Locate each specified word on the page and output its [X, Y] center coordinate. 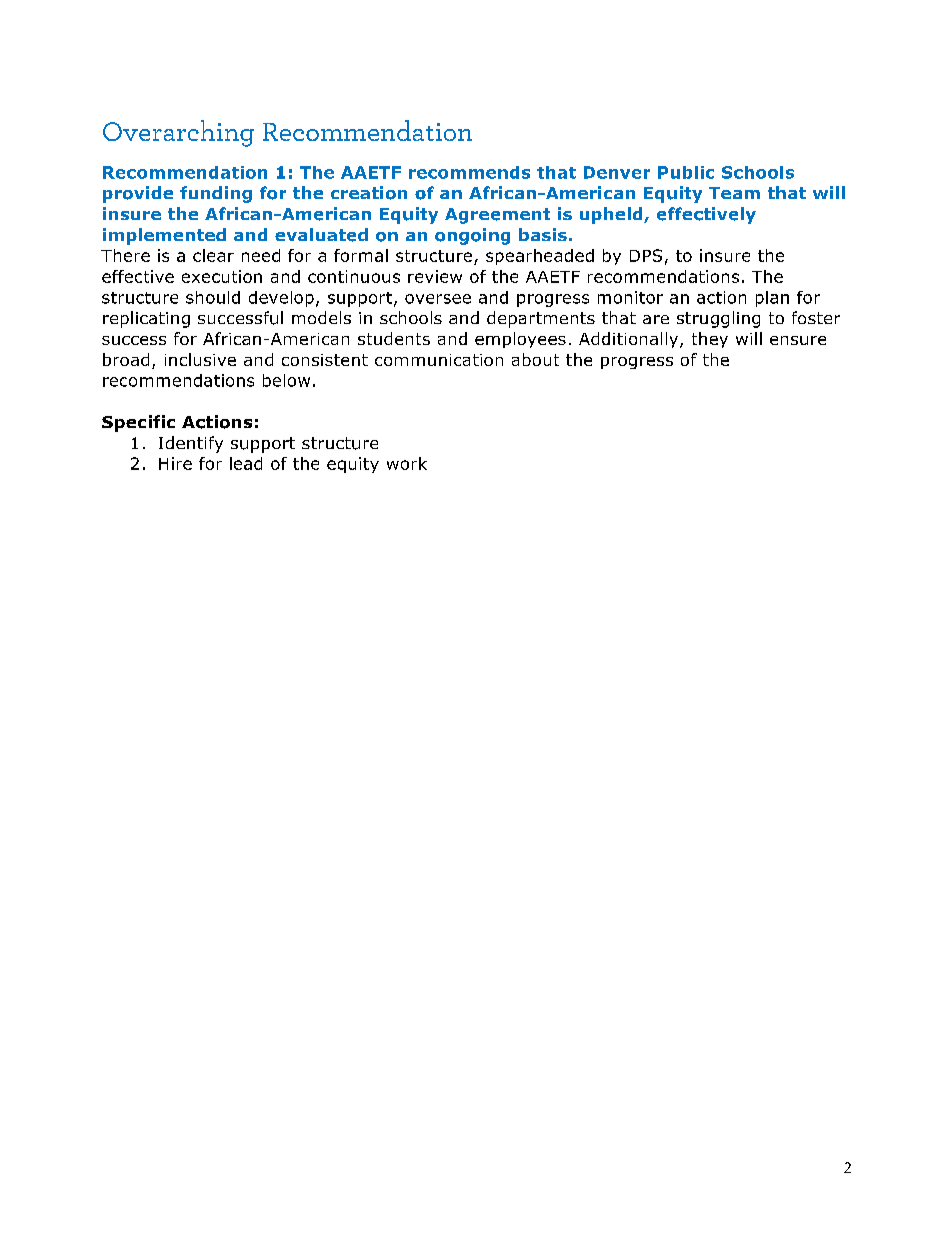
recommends [469, 172]
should [213, 297]
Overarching [178, 133]
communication [439, 360]
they [710, 340]
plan [772, 299]
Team [734, 193]
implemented [164, 236]
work [407, 463]
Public [686, 172]
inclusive [200, 359]
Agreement [497, 216]
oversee [438, 299]
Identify [191, 444]
